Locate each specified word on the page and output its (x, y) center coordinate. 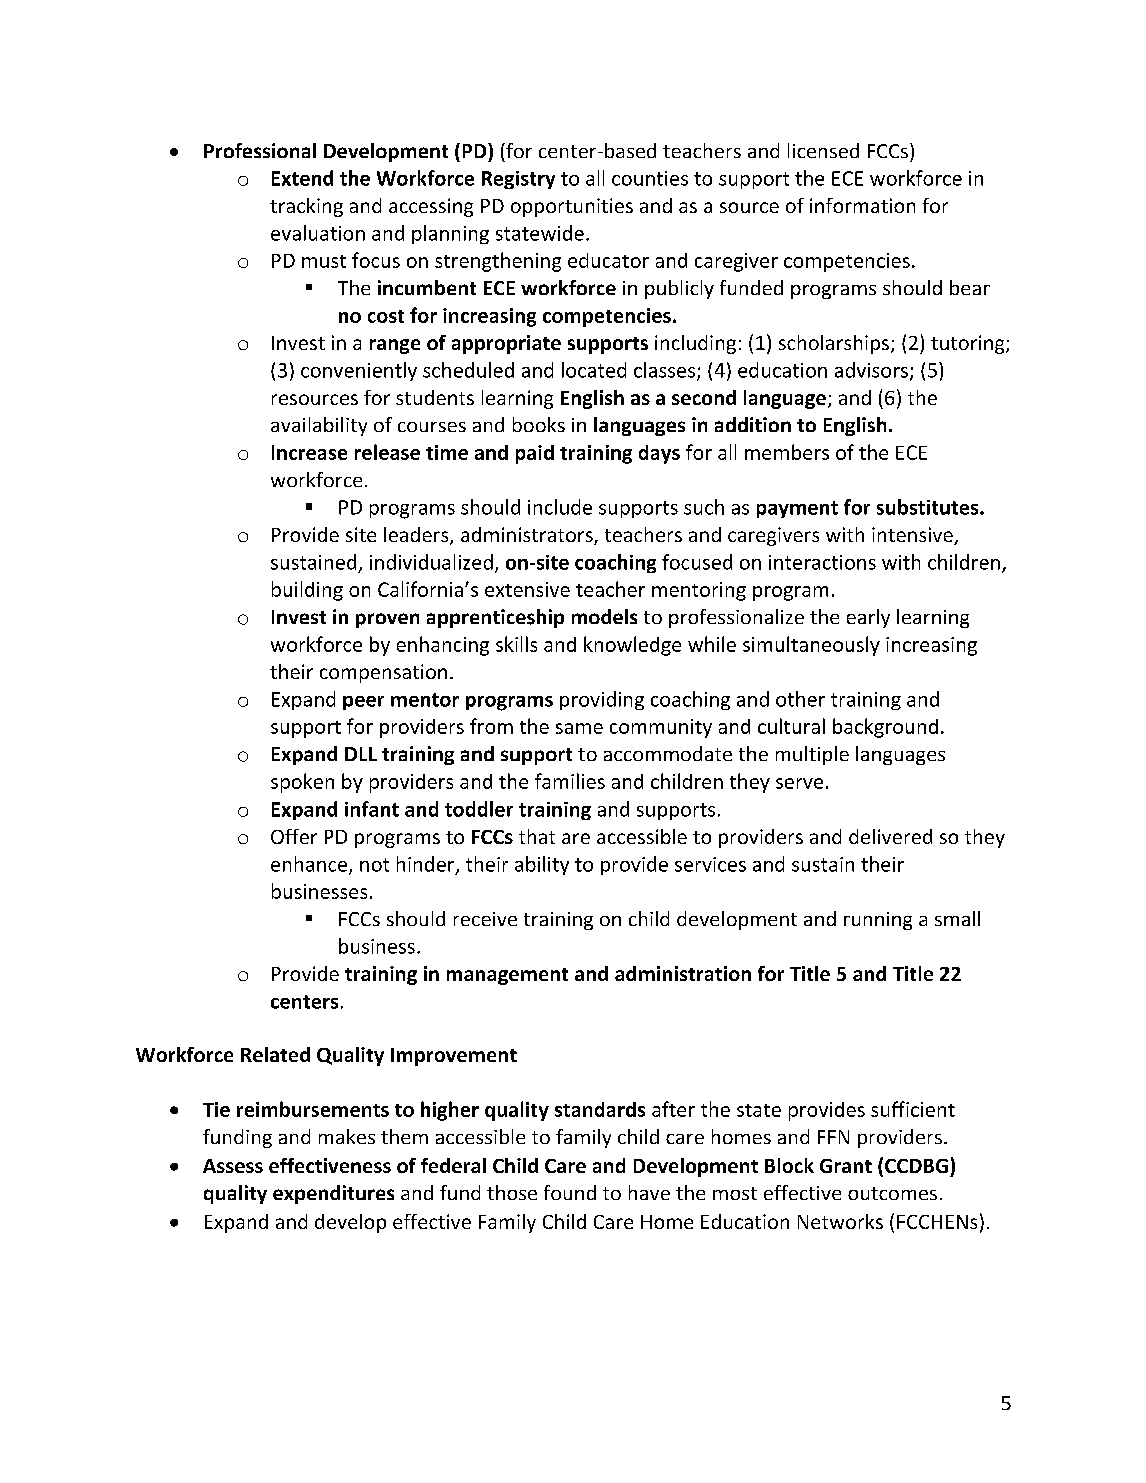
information (862, 205)
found (570, 1192)
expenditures (333, 1194)
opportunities (572, 207)
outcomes (892, 1193)
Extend (302, 178)
